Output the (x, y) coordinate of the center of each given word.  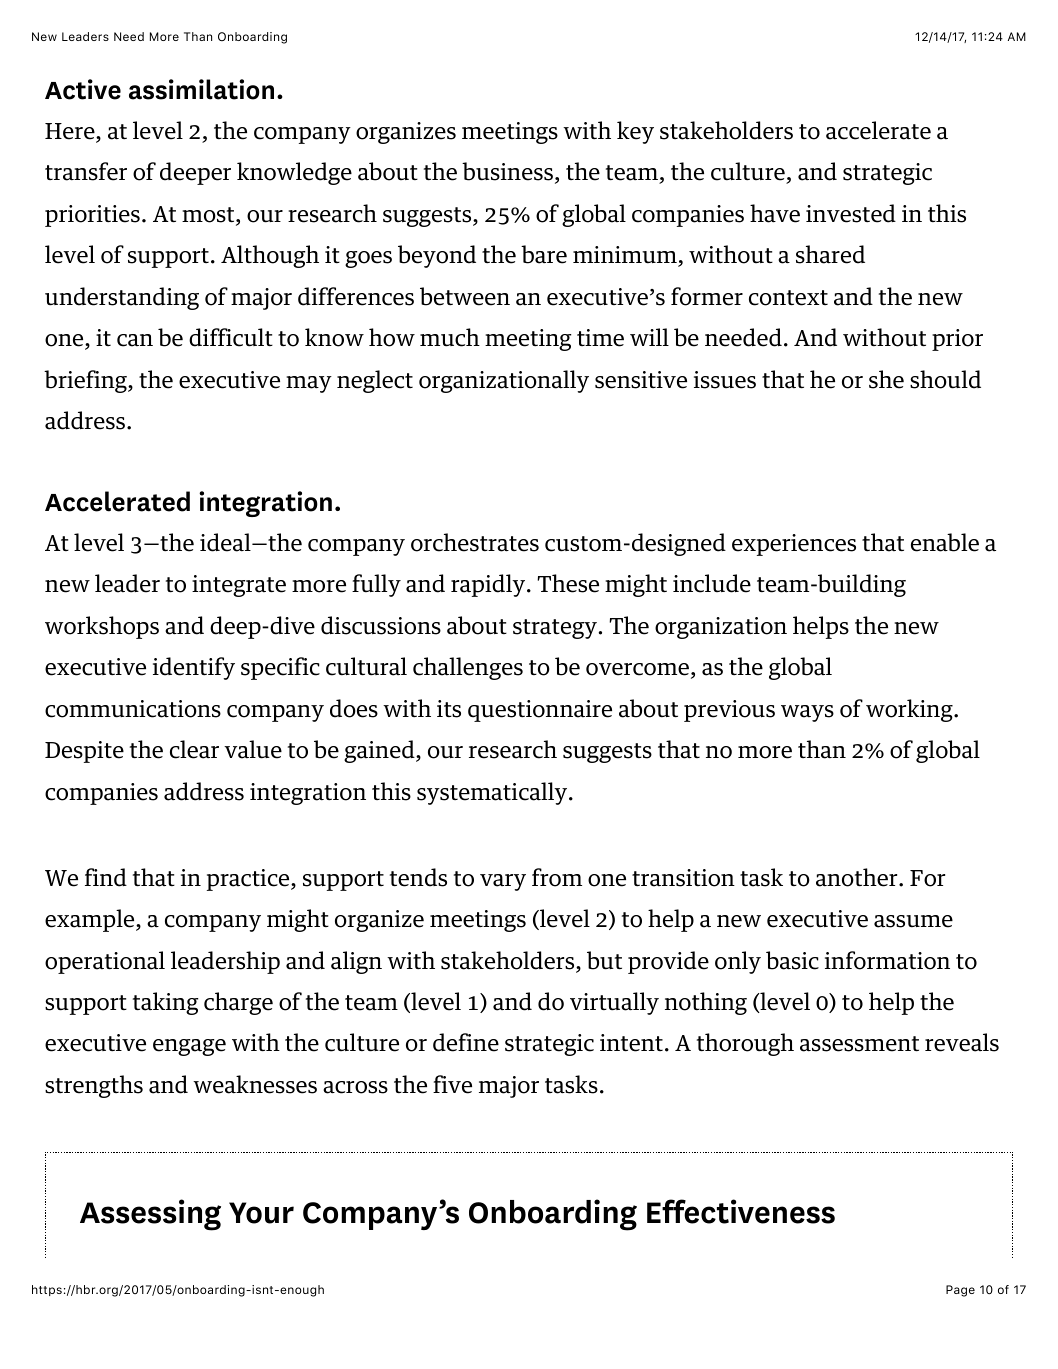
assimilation (201, 89)
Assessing (150, 1215)
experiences (794, 545)
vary (503, 882)
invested (851, 213)
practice (249, 880)
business (507, 171)
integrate (239, 586)
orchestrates (475, 542)
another (858, 877)
